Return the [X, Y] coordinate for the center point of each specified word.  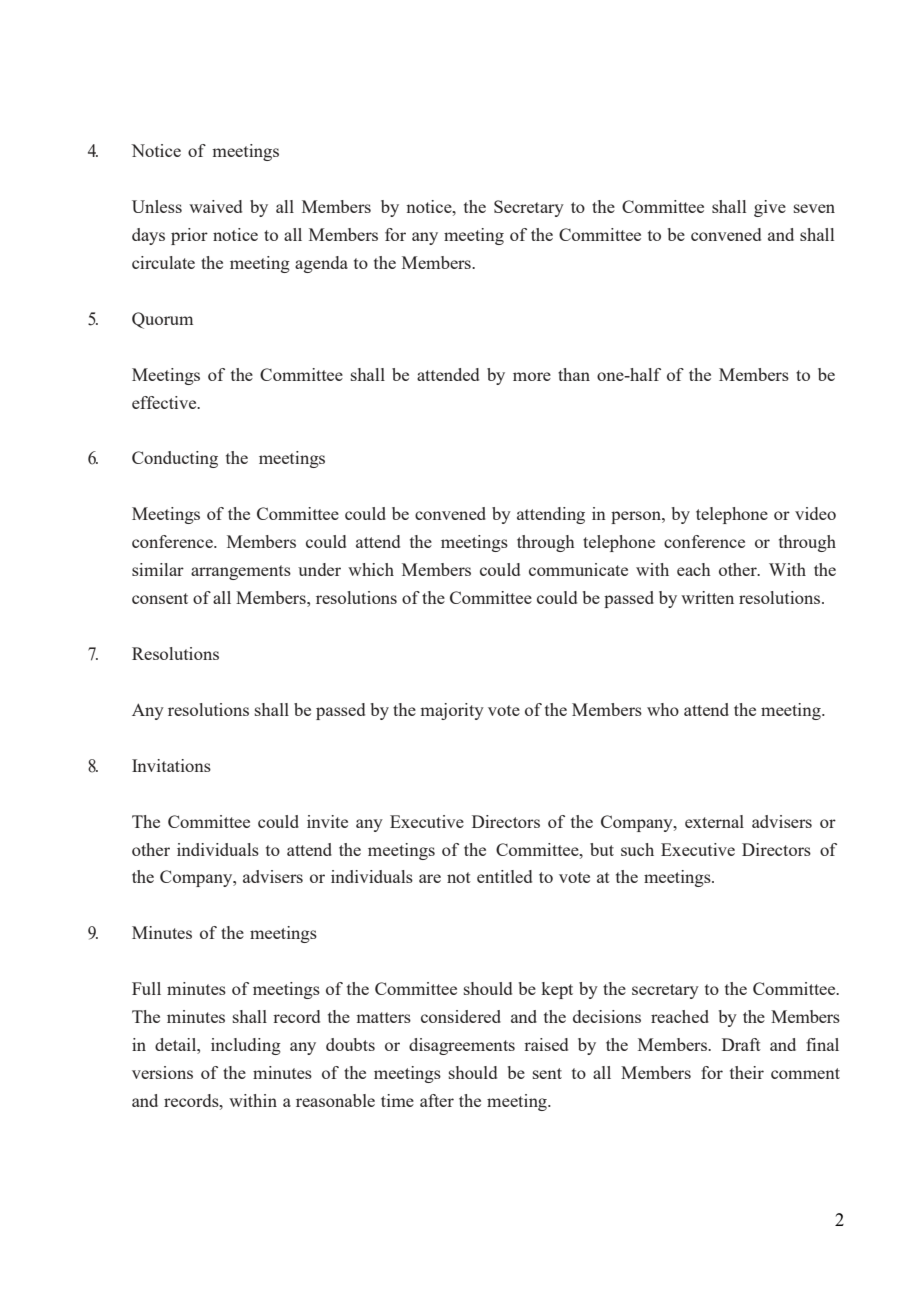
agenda [321, 264]
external [714, 821]
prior [189, 236]
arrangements [241, 572]
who [663, 709]
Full [146, 988]
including [246, 1046]
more [532, 376]
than [574, 374]
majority [452, 711]
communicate [578, 569]
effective [165, 402]
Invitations [171, 765]
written [707, 597]
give [770, 208]
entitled [504, 876]
